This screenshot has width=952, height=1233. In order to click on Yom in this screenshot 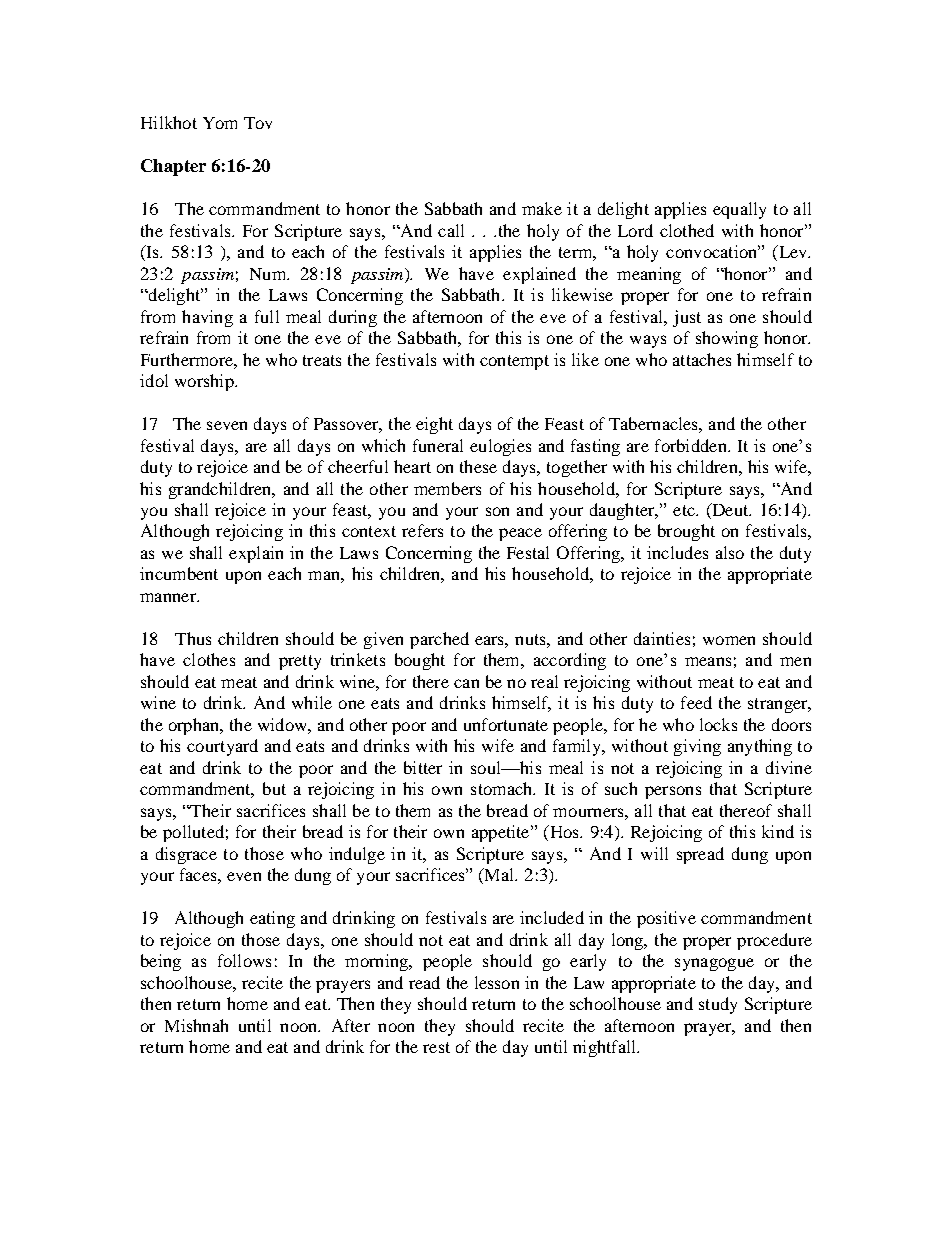, I will do `click(220, 123)`.
